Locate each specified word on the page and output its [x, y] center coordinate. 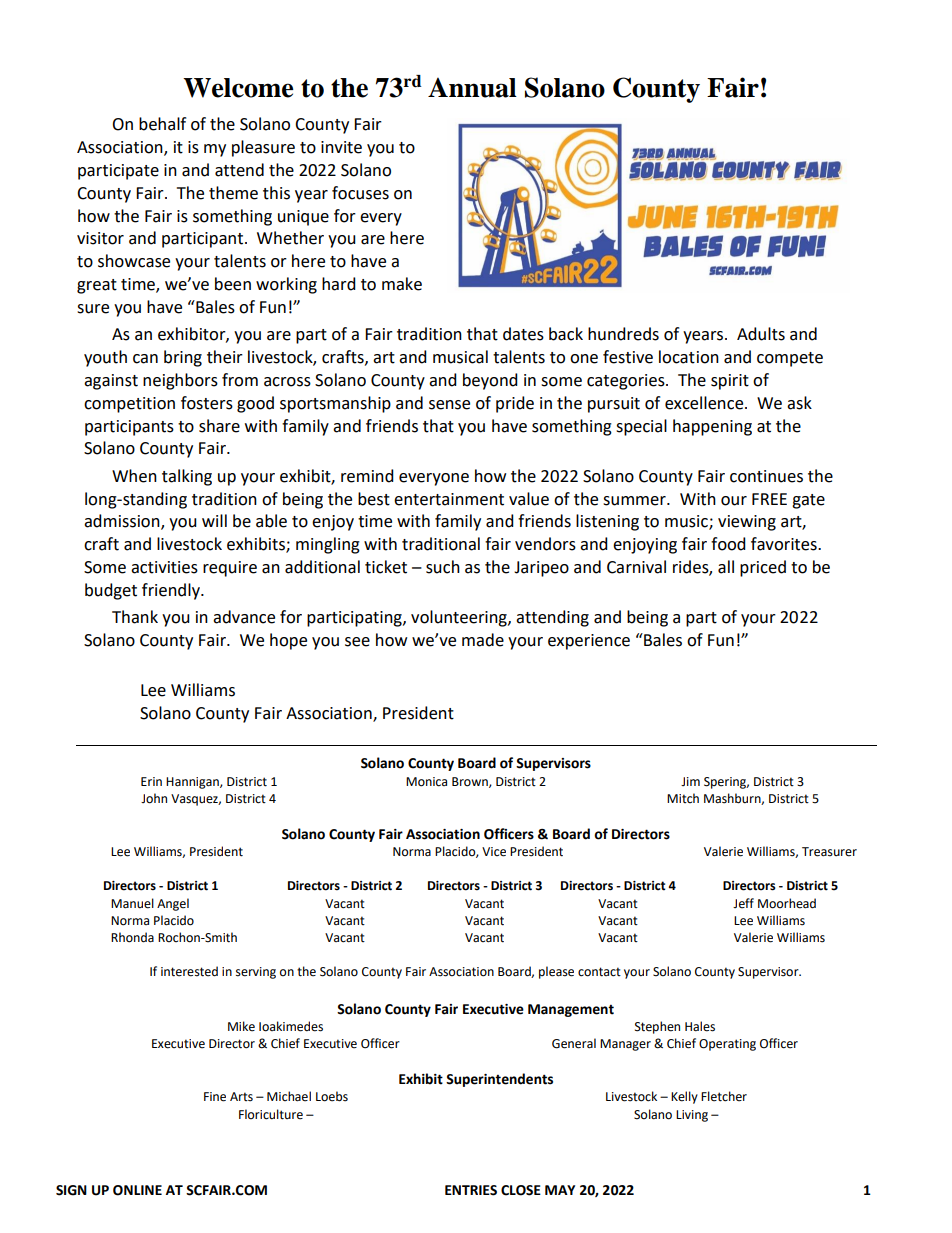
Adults [761, 334]
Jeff [743, 903]
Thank [135, 617]
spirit [730, 382]
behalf [162, 124]
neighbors [180, 381]
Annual [472, 87]
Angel [173, 904]
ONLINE [137, 1190]
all [726, 567]
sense [449, 405]
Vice [494, 852]
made [483, 640]
